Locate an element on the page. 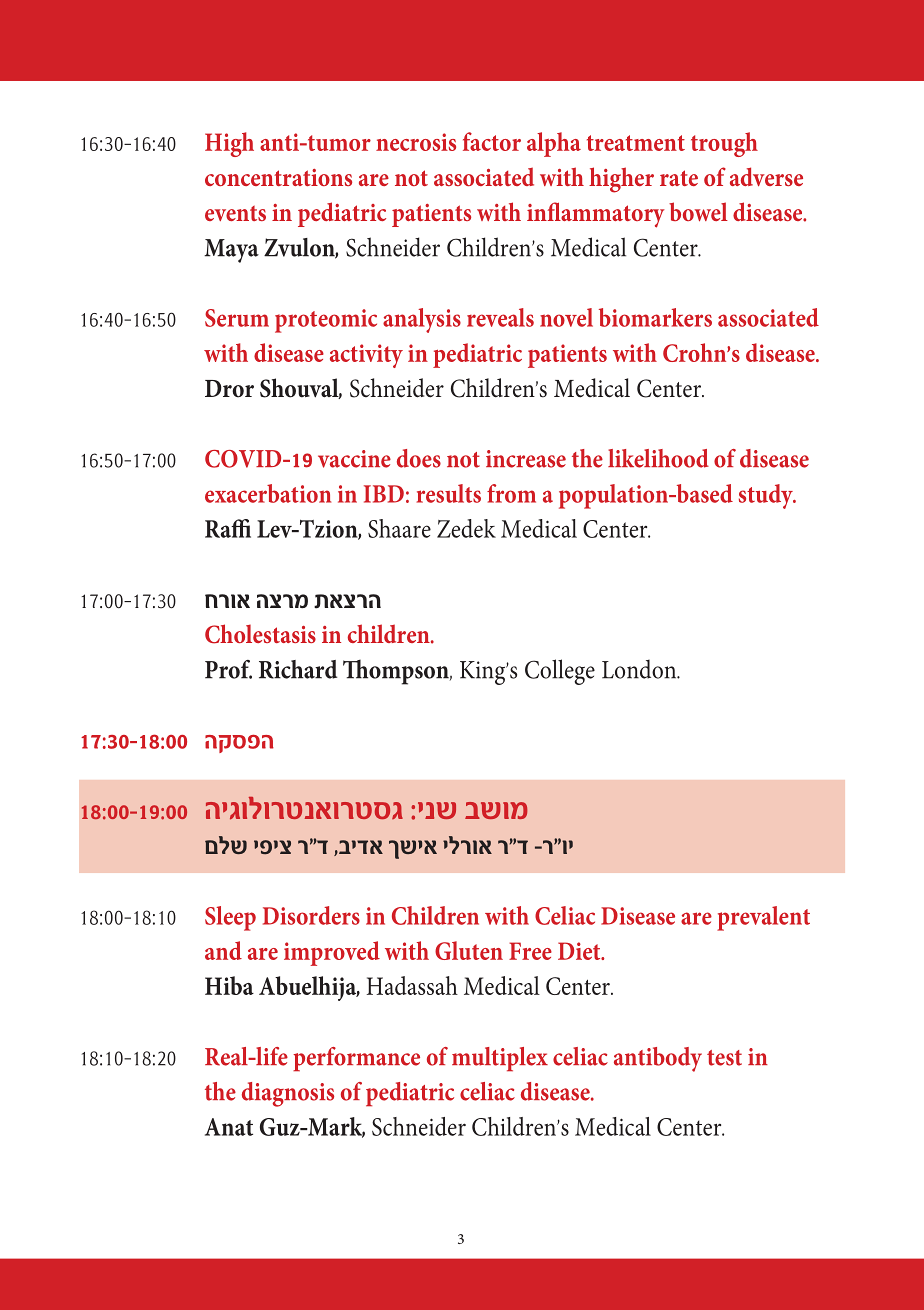 This page has height=1310, width=924. London is located at coordinates (640, 669).
